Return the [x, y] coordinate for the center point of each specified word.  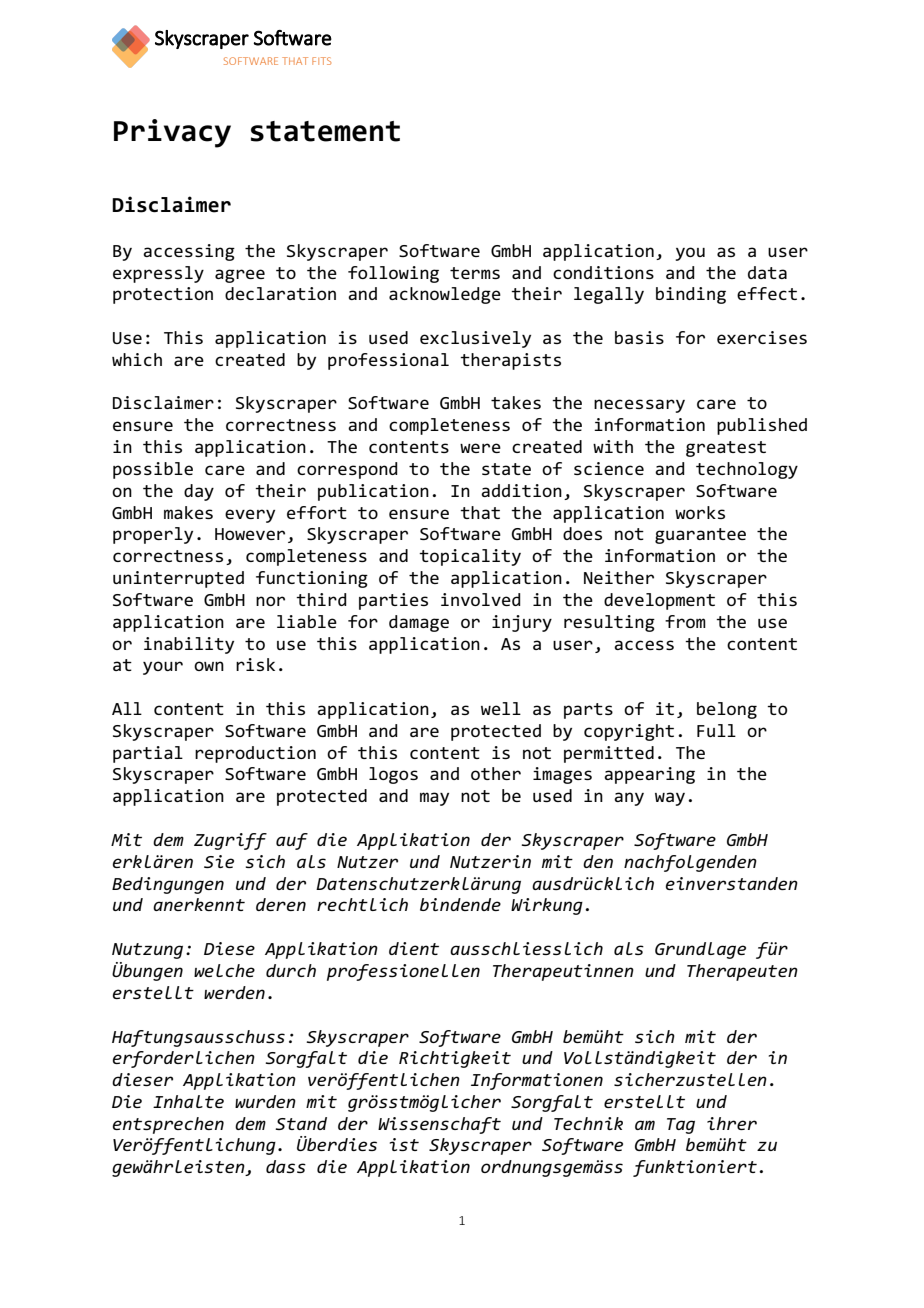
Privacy [172, 133]
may [434, 799]
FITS [321, 61]
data [767, 272]
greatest [726, 449]
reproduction [255, 754]
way [670, 799]
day [199, 492]
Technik [588, 1123]
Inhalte [188, 1101]
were [480, 448]
